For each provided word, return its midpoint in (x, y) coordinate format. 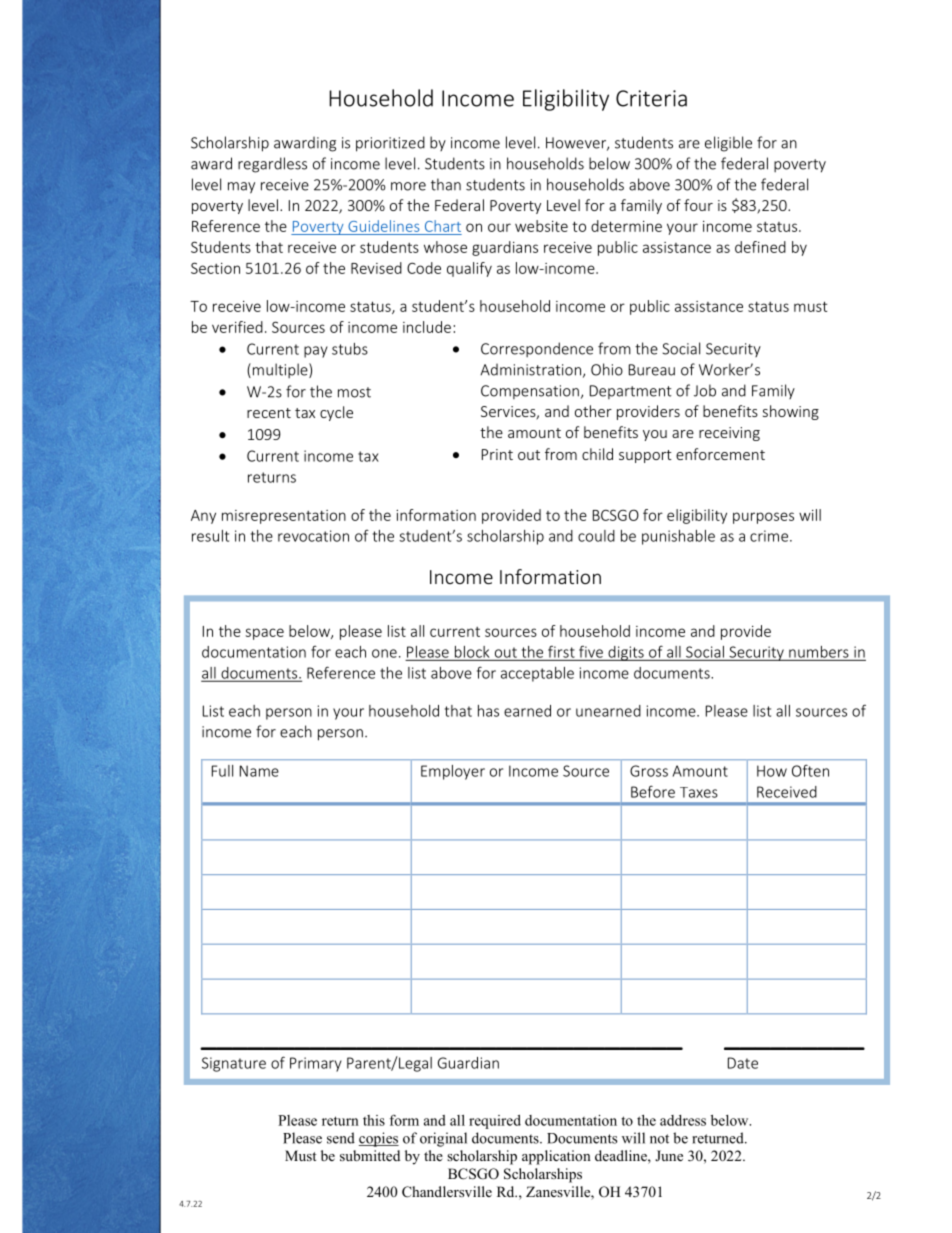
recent (269, 413)
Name (259, 771)
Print (497, 454)
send (341, 1138)
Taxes (699, 792)
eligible (728, 144)
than (446, 184)
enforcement (720, 454)
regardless (272, 165)
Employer (453, 772)
